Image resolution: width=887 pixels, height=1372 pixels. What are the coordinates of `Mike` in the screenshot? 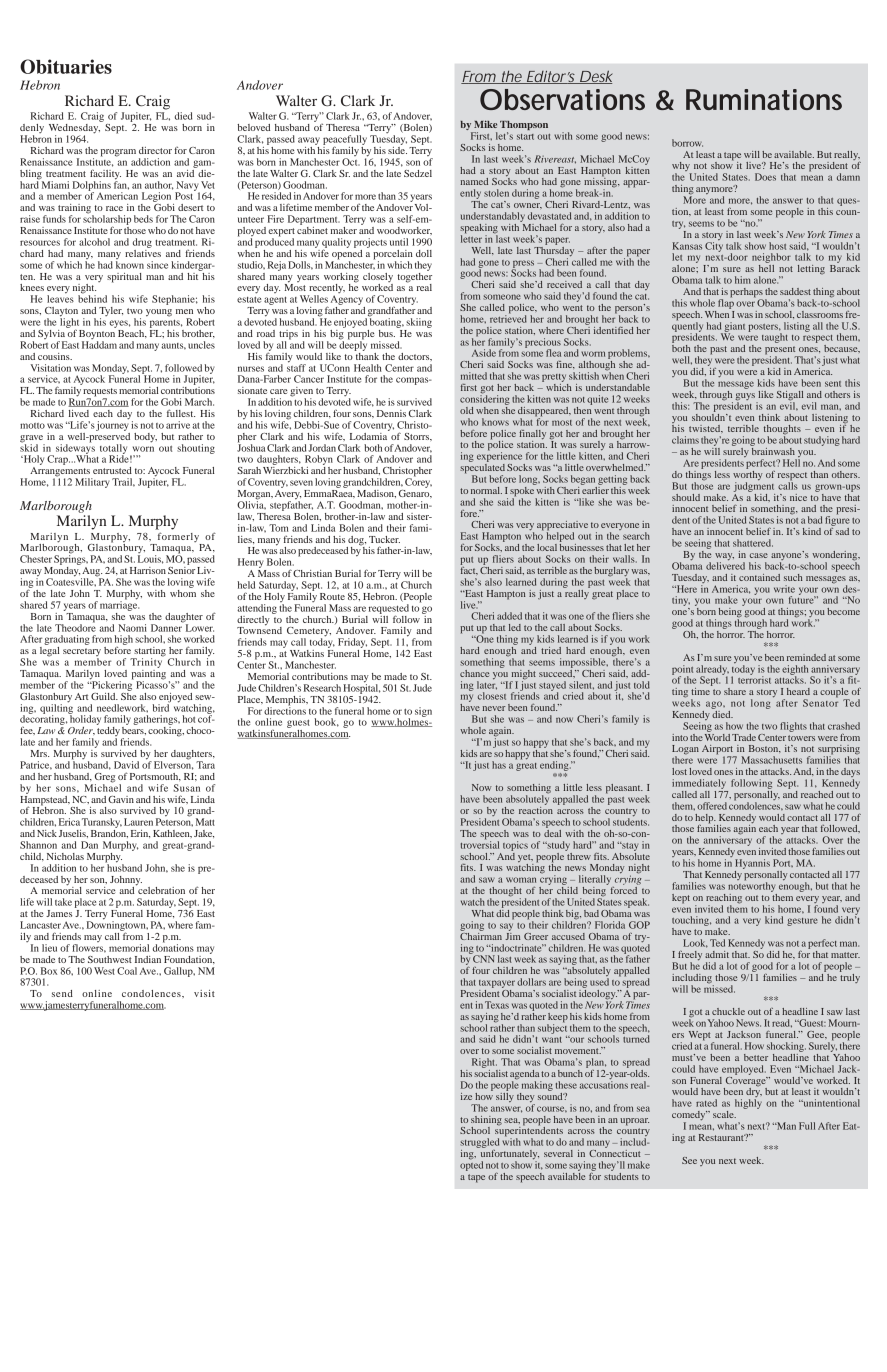 It's located at (485, 124).
